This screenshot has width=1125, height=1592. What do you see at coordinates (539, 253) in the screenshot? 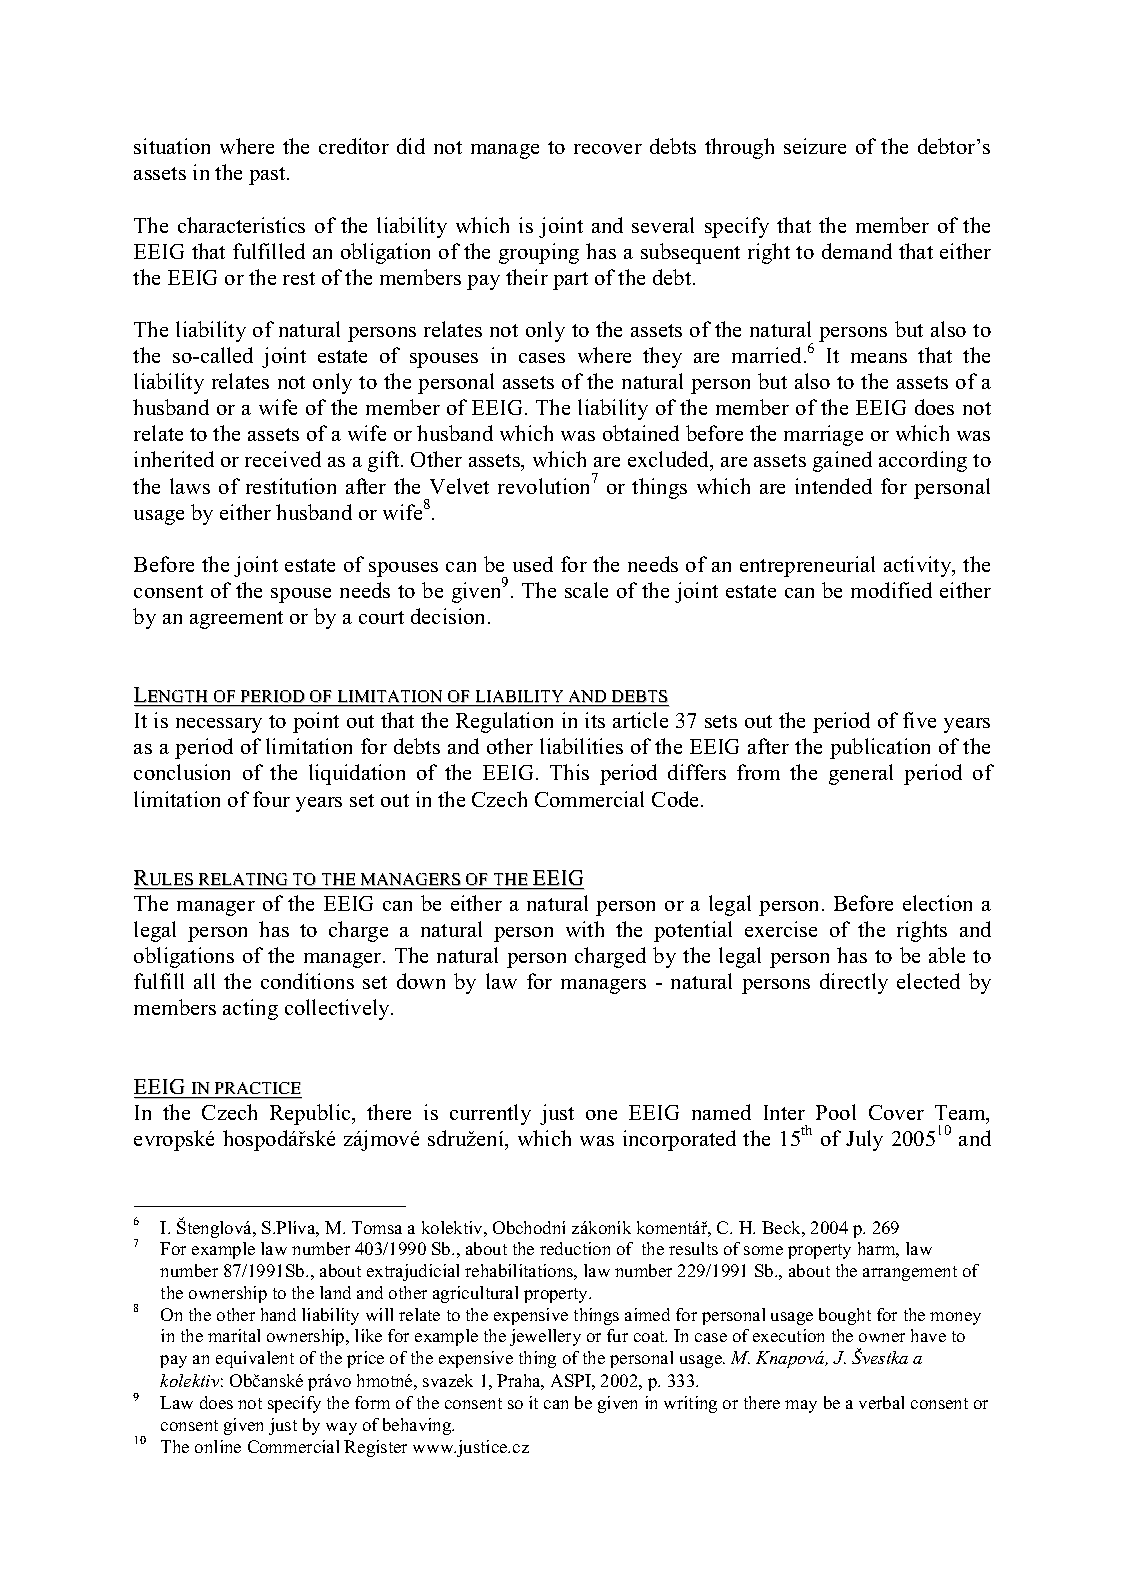
I see `grouping` at bounding box center [539, 253].
